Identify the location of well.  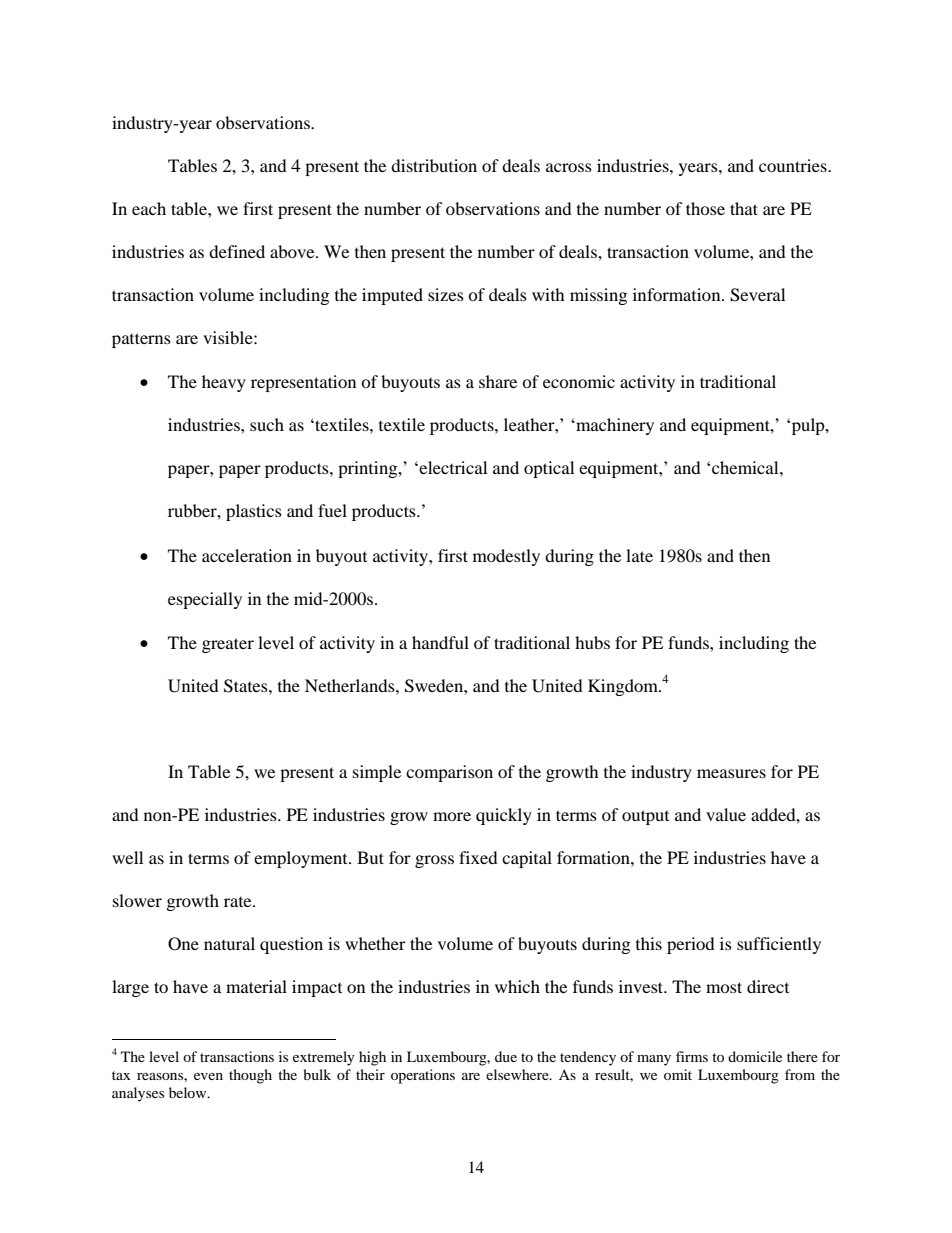
(127, 857).
